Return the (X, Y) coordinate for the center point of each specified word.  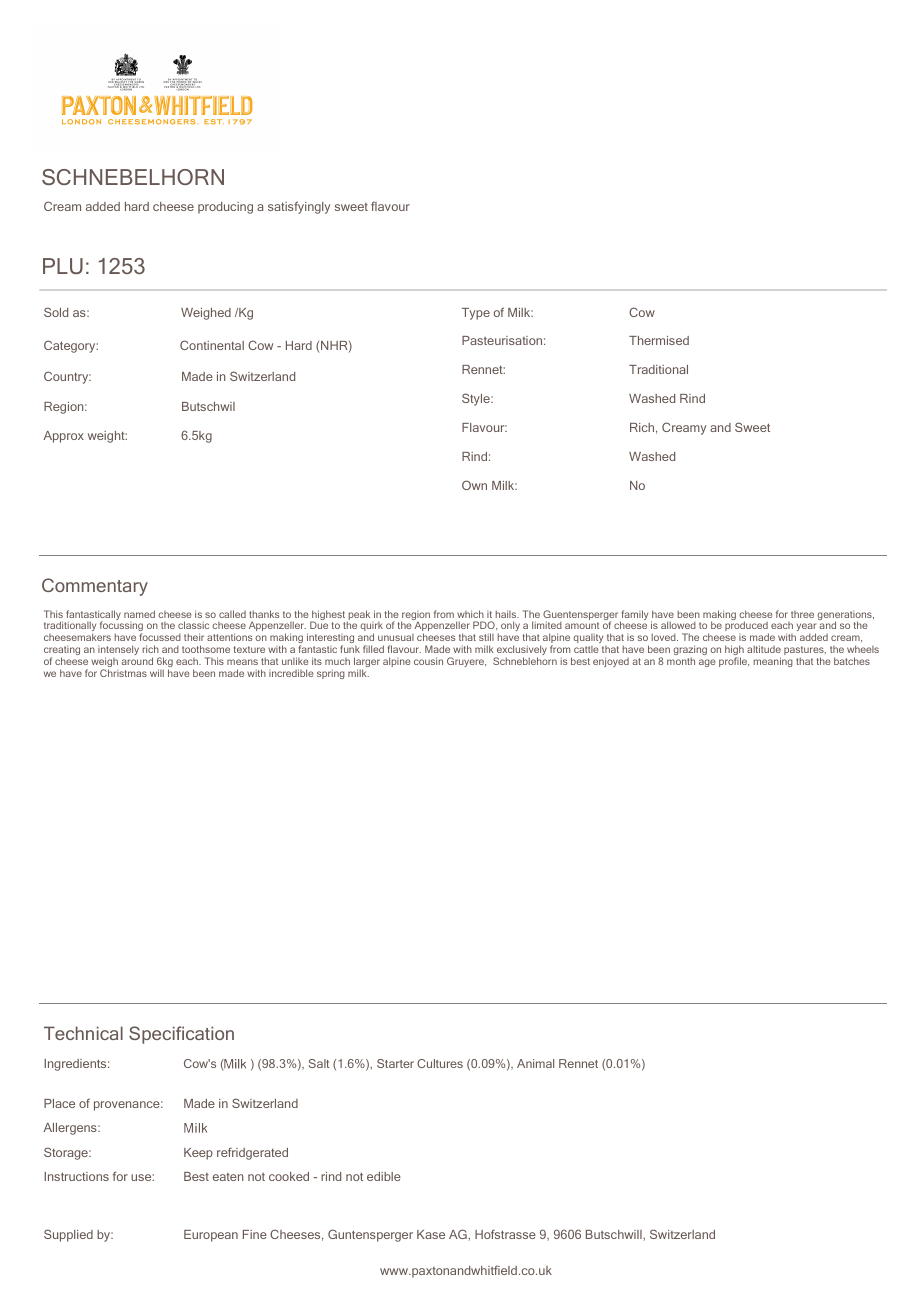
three (802, 614)
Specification (181, 1035)
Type (476, 314)
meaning (773, 662)
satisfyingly (299, 207)
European (211, 1236)
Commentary (95, 587)
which (470, 614)
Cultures (440, 1063)
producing (225, 208)
